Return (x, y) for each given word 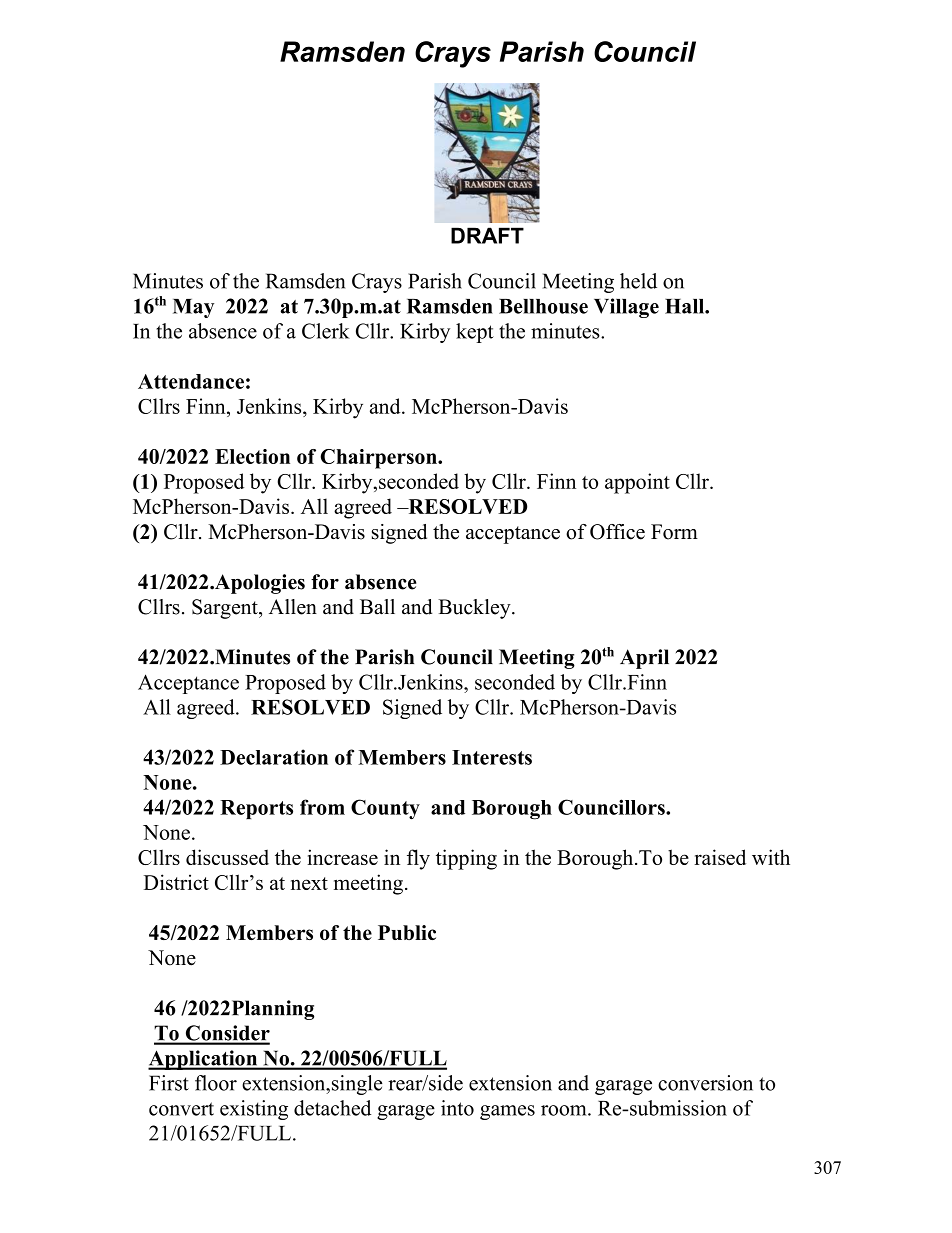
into (457, 1108)
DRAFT (487, 235)
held (638, 281)
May (193, 308)
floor (216, 1083)
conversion (705, 1083)
